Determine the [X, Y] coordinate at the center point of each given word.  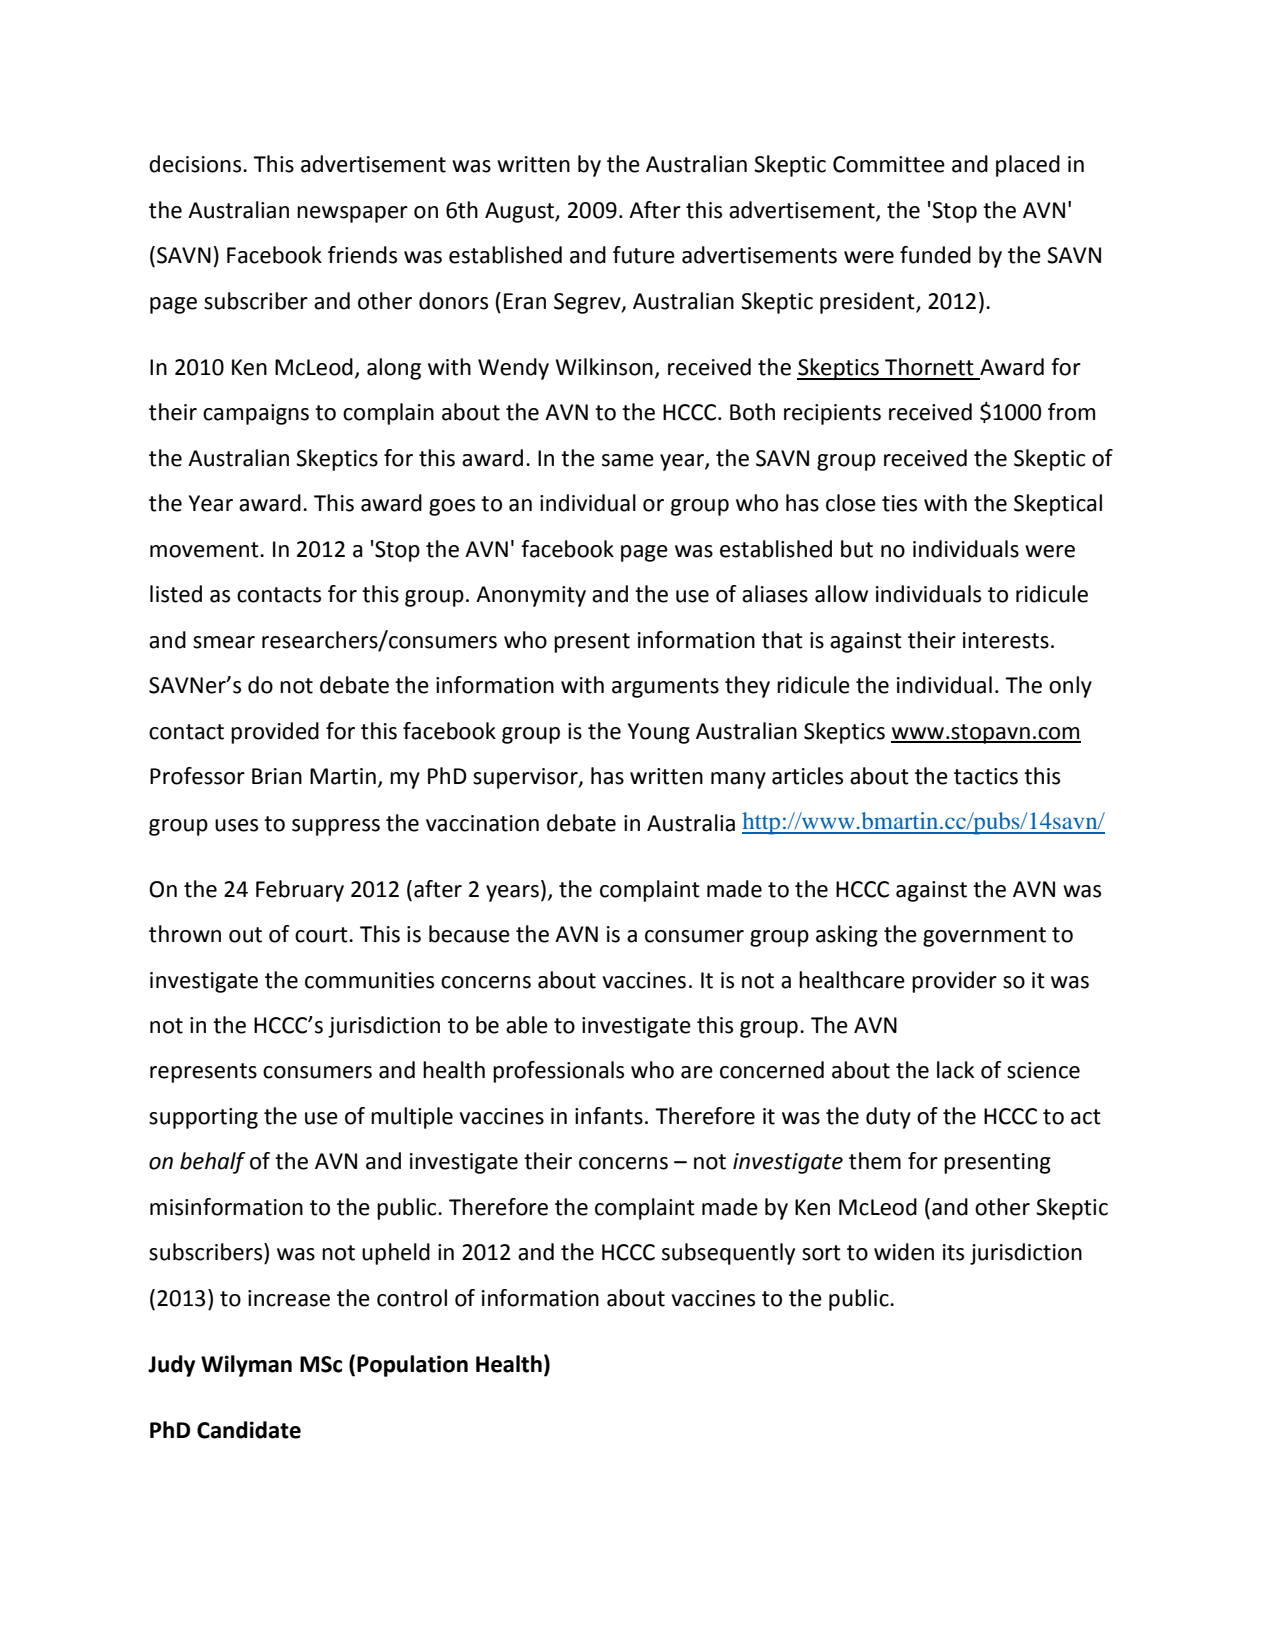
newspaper [352, 214]
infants [609, 1116]
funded [935, 255]
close [851, 503]
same [628, 460]
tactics [986, 776]
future [644, 255]
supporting [203, 1118]
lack [955, 1070]
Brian [277, 776]
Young [659, 733]
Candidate [249, 1430]
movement [205, 550]
